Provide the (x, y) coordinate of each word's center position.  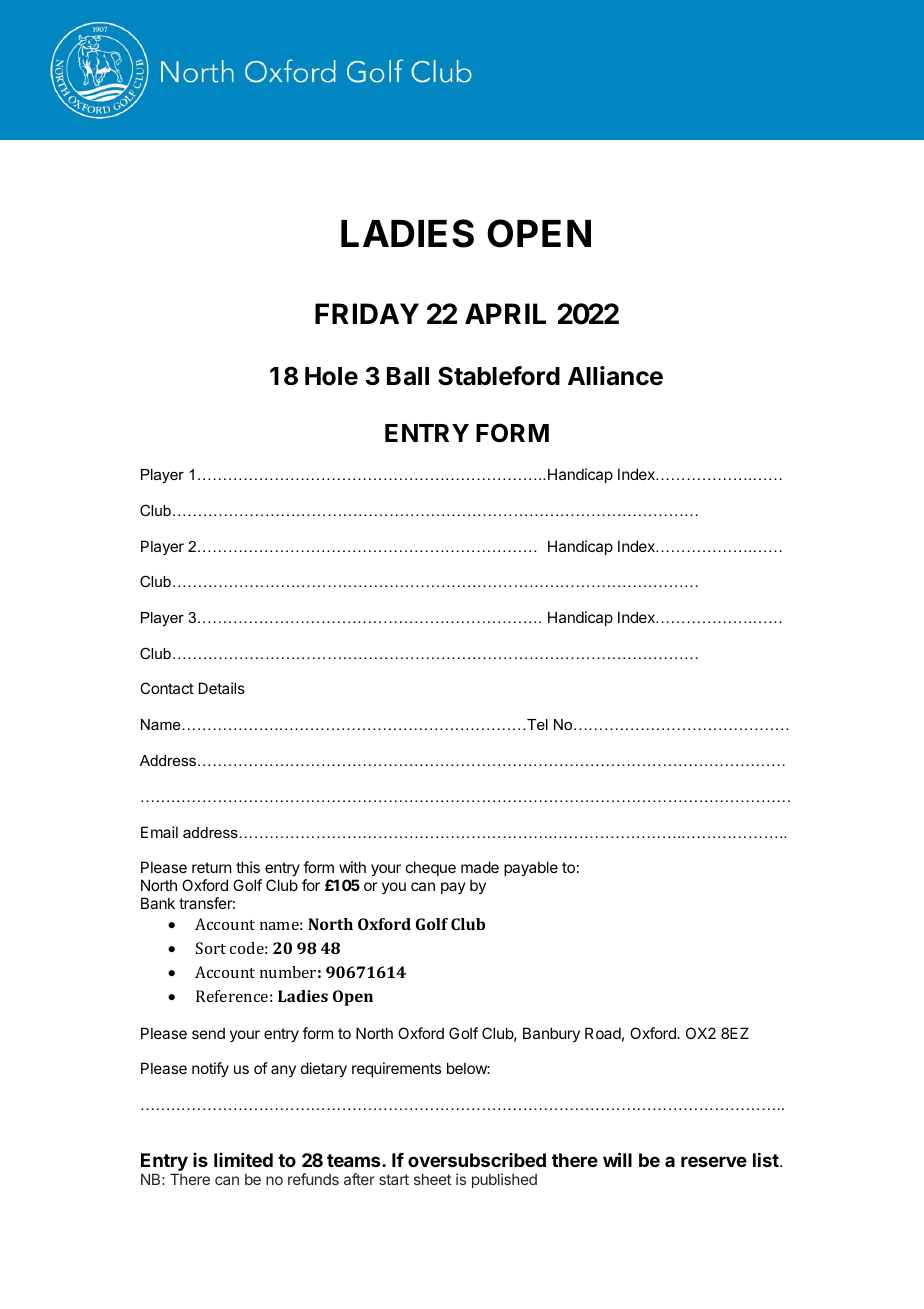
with (352, 867)
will (617, 1159)
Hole (331, 376)
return (211, 867)
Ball (408, 376)
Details (222, 688)
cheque (431, 868)
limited (243, 1160)
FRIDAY (367, 313)
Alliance (615, 376)
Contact (167, 688)
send (208, 1033)
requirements (396, 1069)
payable (531, 868)
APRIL (505, 313)
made (480, 867)
